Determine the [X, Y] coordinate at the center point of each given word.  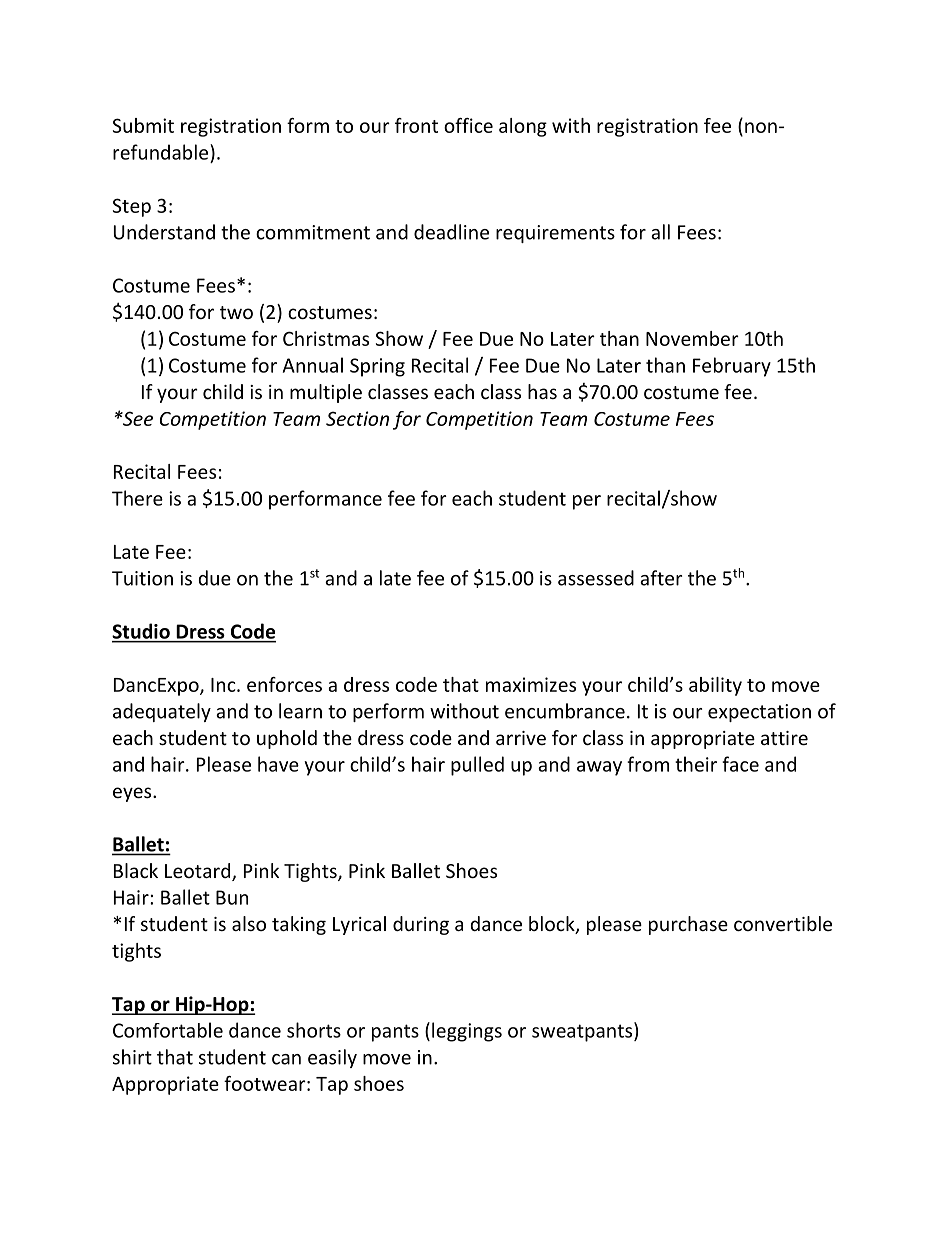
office [468, 125]
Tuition [142, 578]
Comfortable [168, 1030]
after [661, 578]
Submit [143, 125]
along [523, 127]
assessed [596, 578]
